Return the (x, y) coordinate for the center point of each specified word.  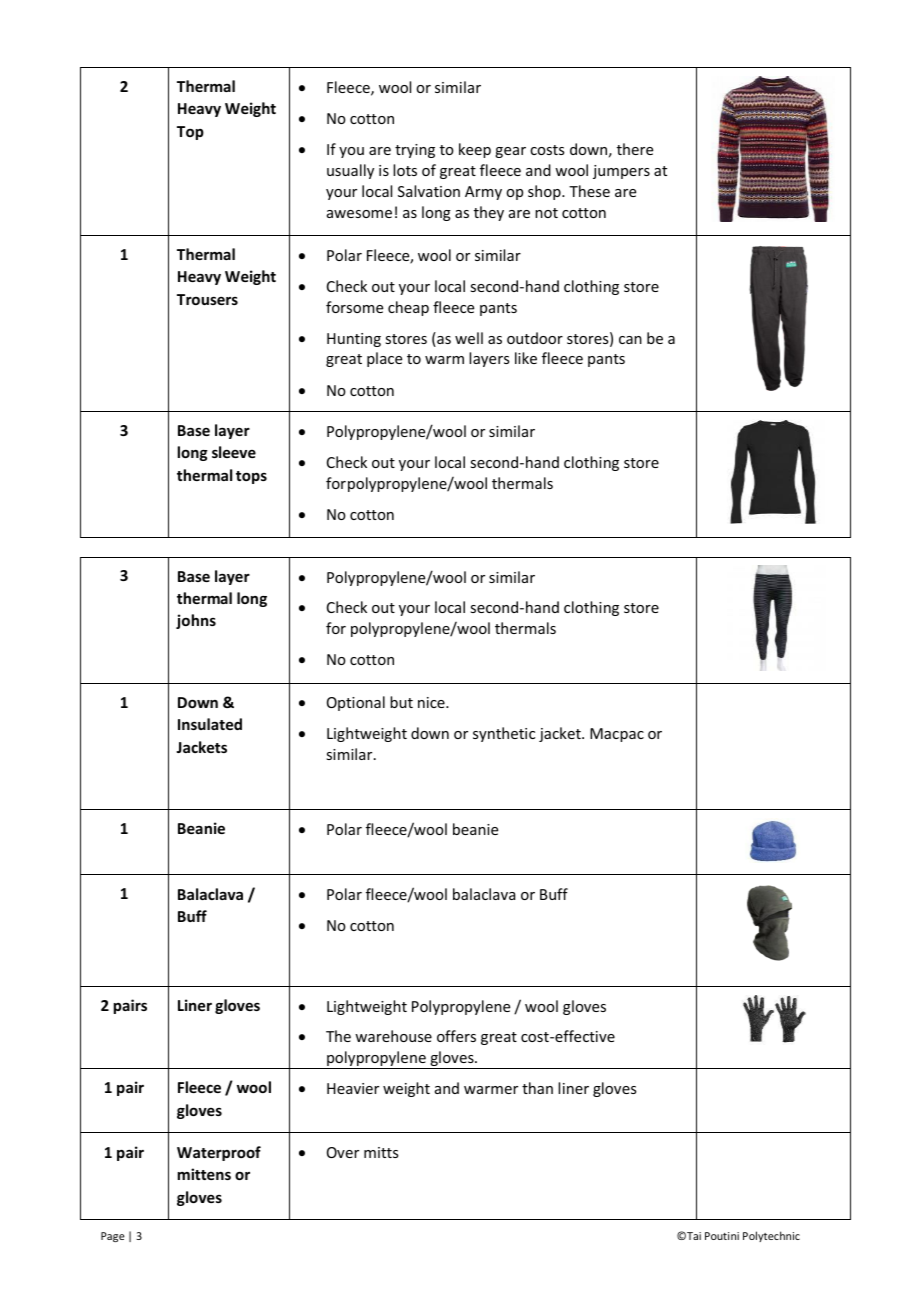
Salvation (429, 191)
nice (432, 702)
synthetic (504, 734)
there (635, 149)
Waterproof (219, 1153)
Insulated (210, 724)
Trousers (207, 299)
